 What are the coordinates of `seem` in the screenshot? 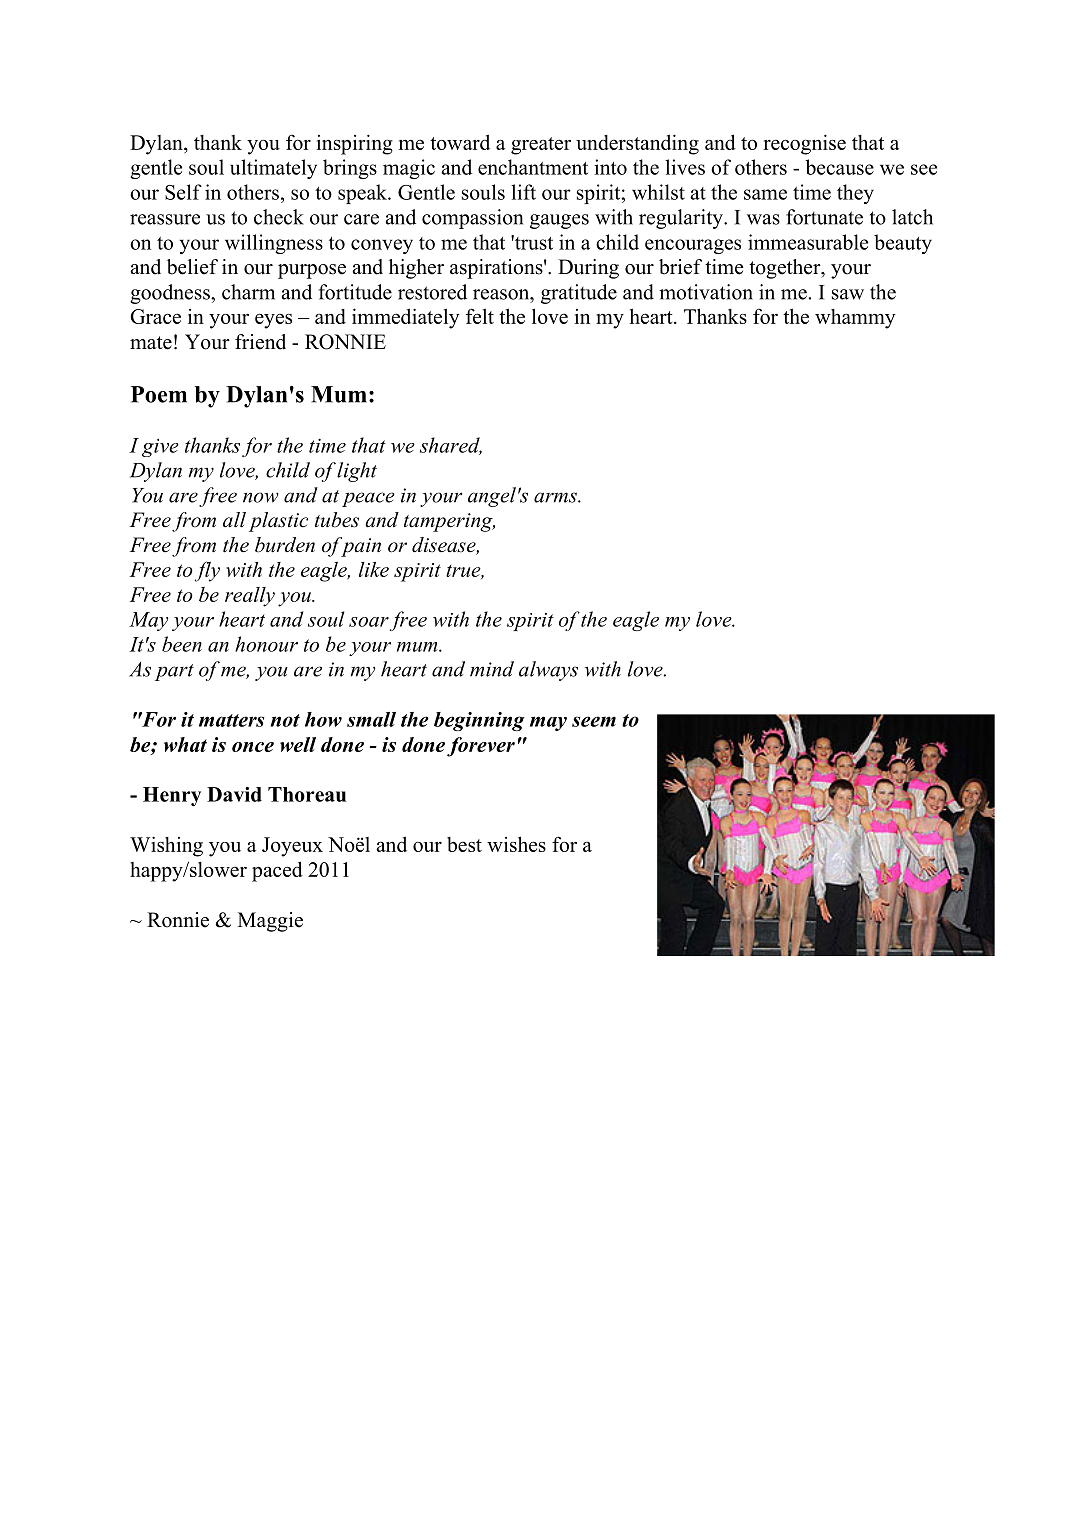 It's located at (594, 721).
